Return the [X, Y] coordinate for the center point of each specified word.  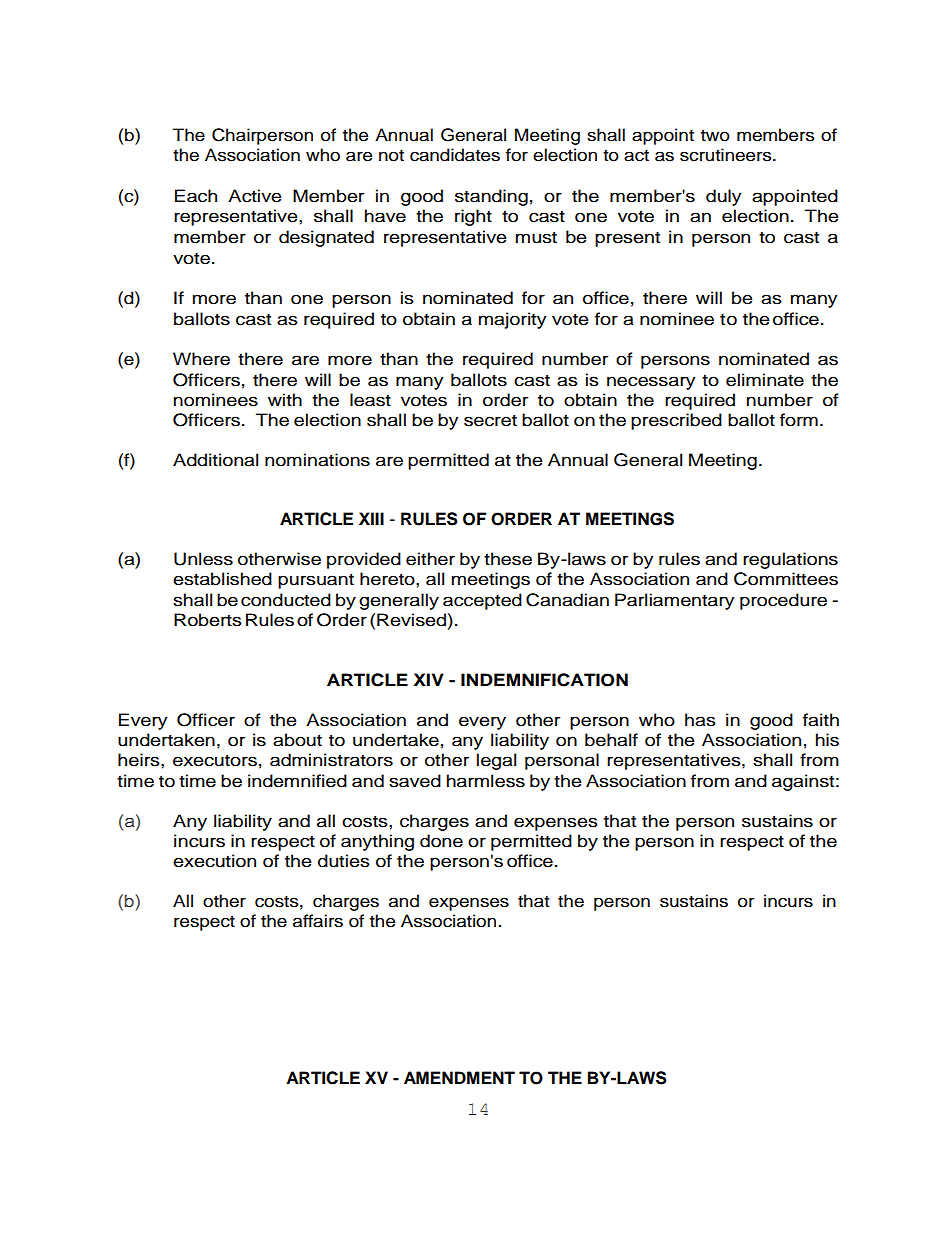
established [222, 579]
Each [196, 196]
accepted [482, 601]
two [715, 135]
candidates [455, 155]
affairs [318, 921]
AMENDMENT [459, 1077]
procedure [783, 601]
